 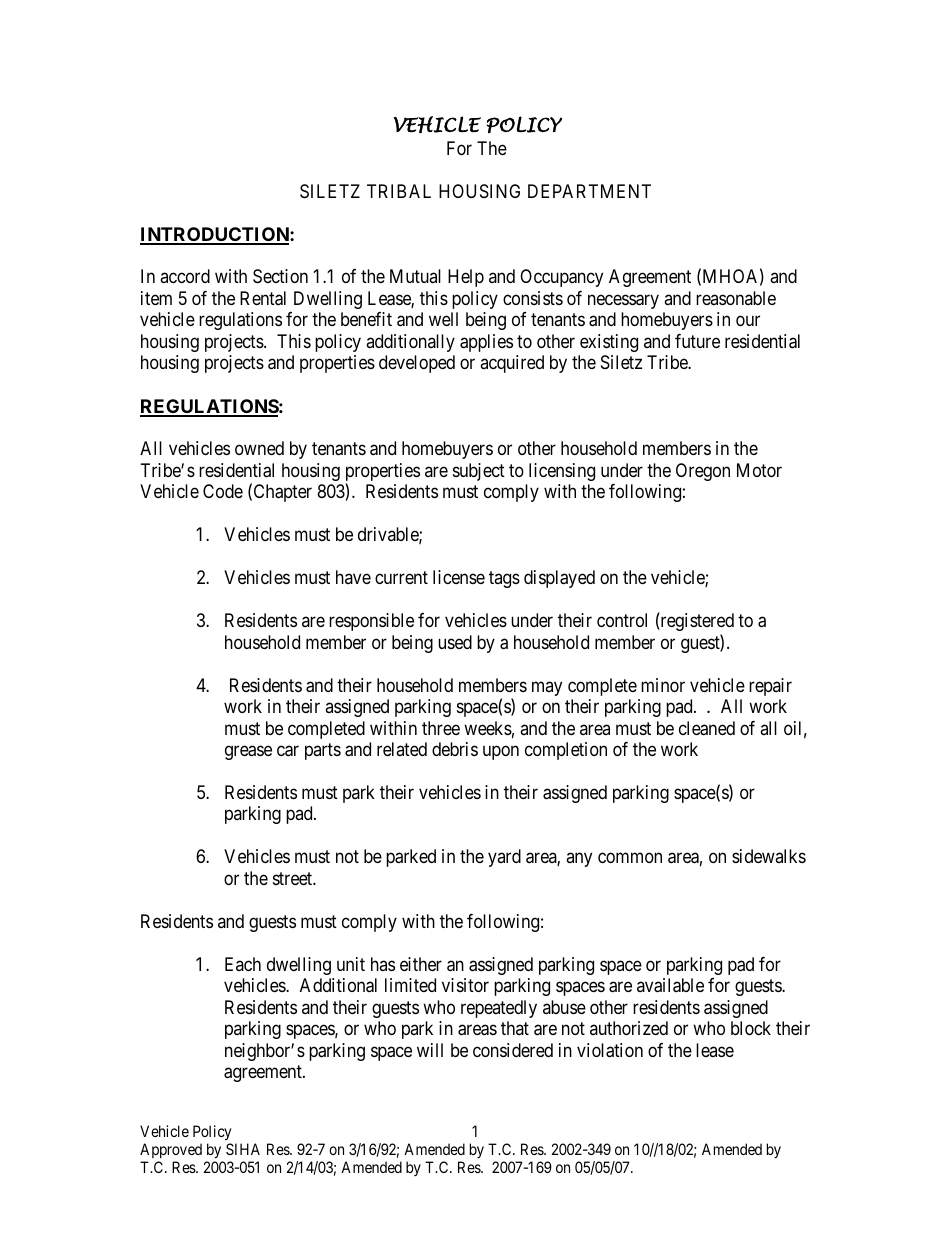 I want to click on accord, so click(x=185, y=276).
